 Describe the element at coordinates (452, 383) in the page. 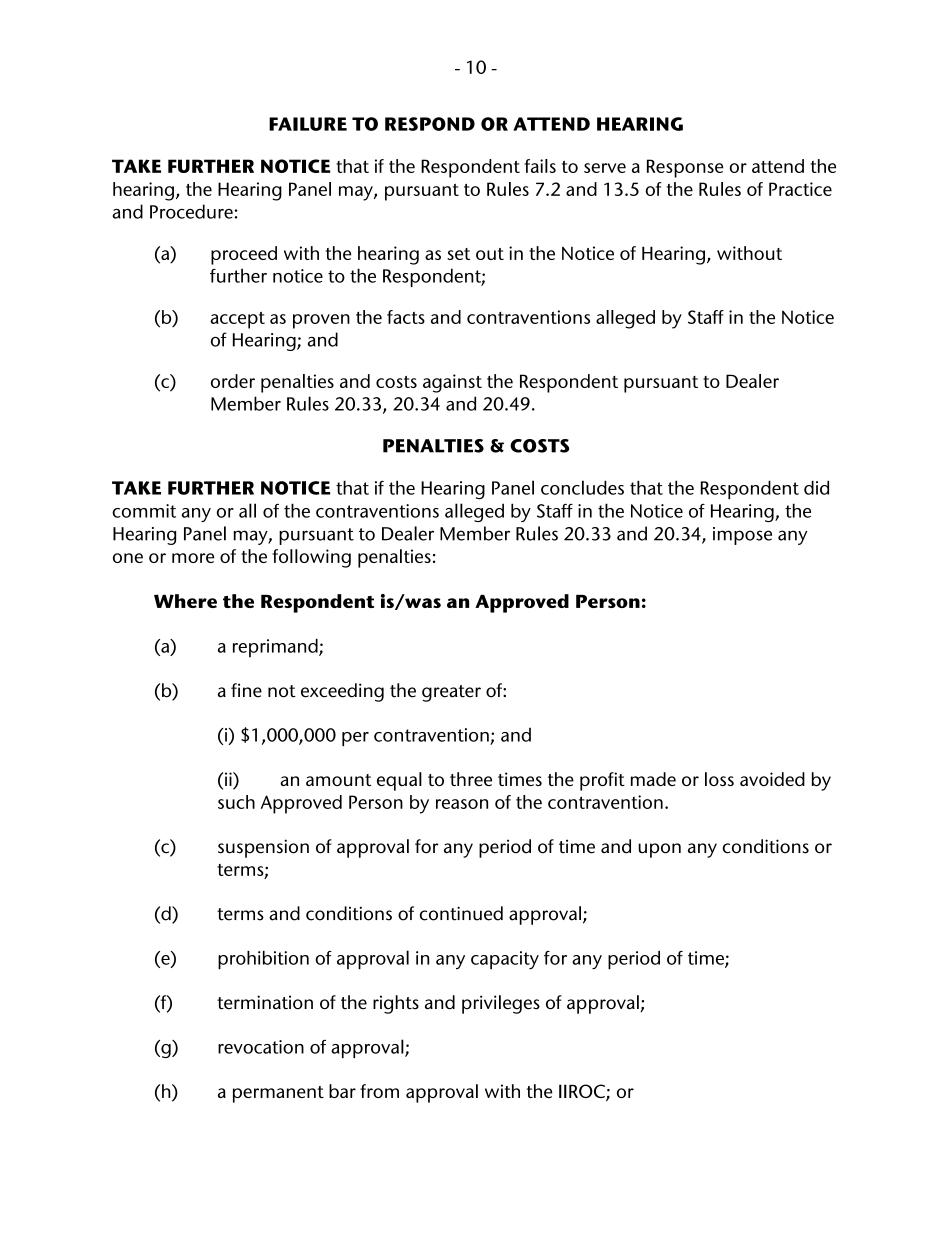

I see `against` at that location.
